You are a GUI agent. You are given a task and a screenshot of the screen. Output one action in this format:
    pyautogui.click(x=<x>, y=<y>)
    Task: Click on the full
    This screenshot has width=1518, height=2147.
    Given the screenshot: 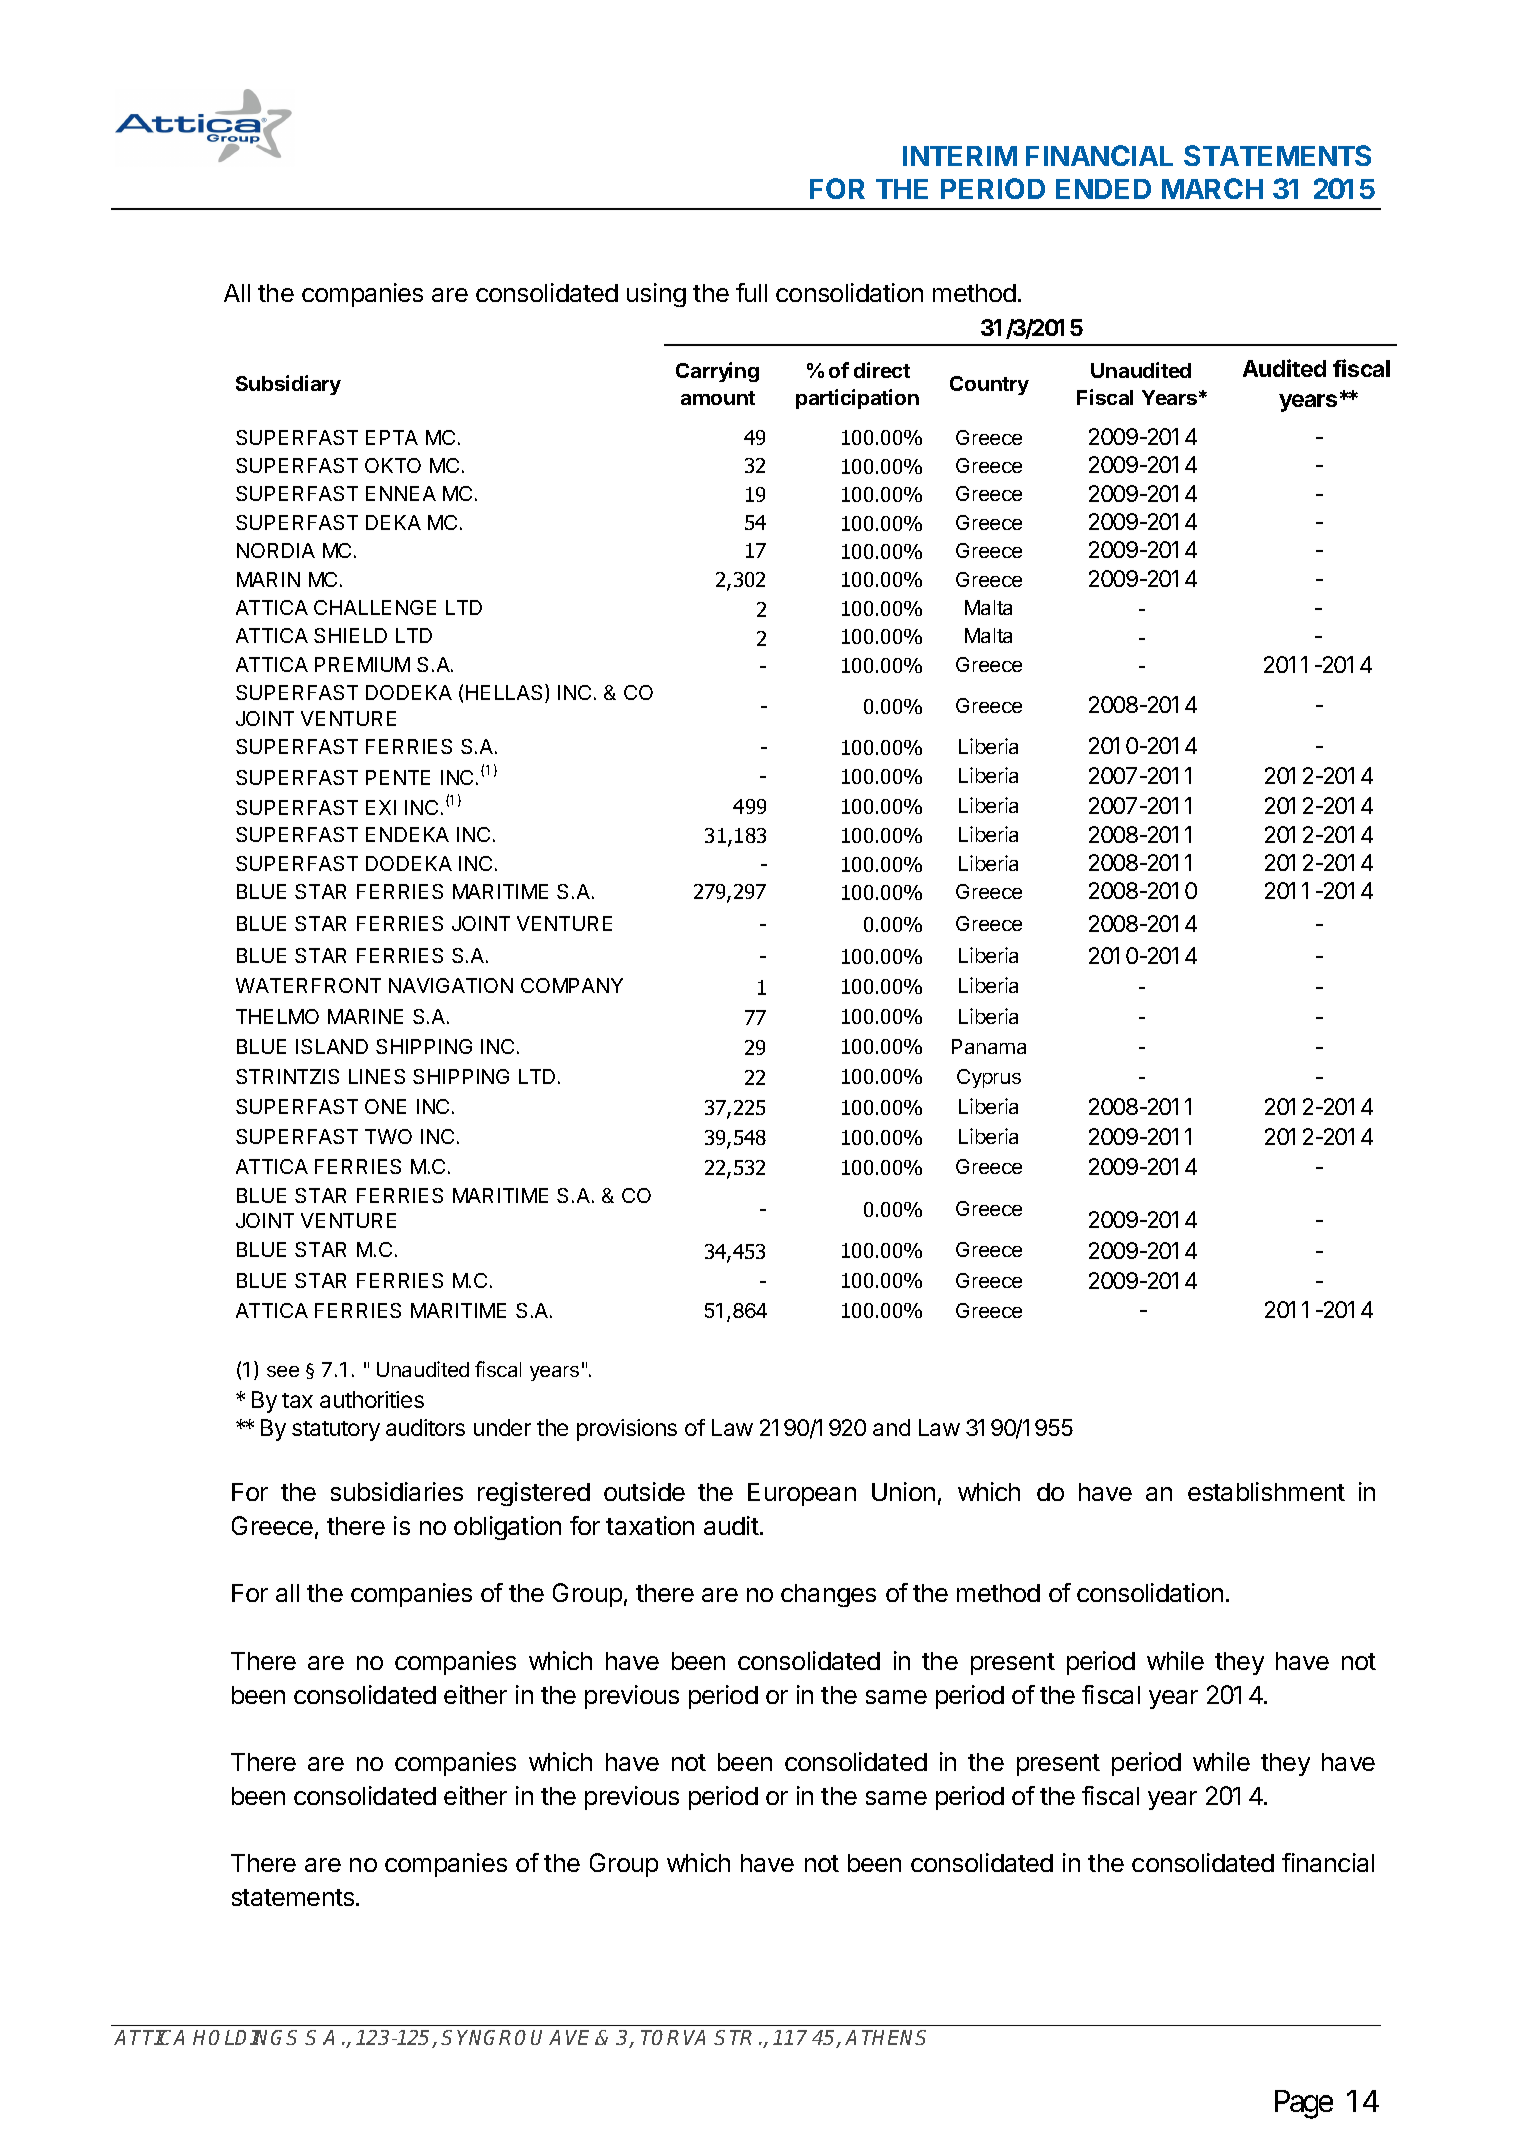 What is the action you would take?
    pyautogui.click(x=751, y=292)
